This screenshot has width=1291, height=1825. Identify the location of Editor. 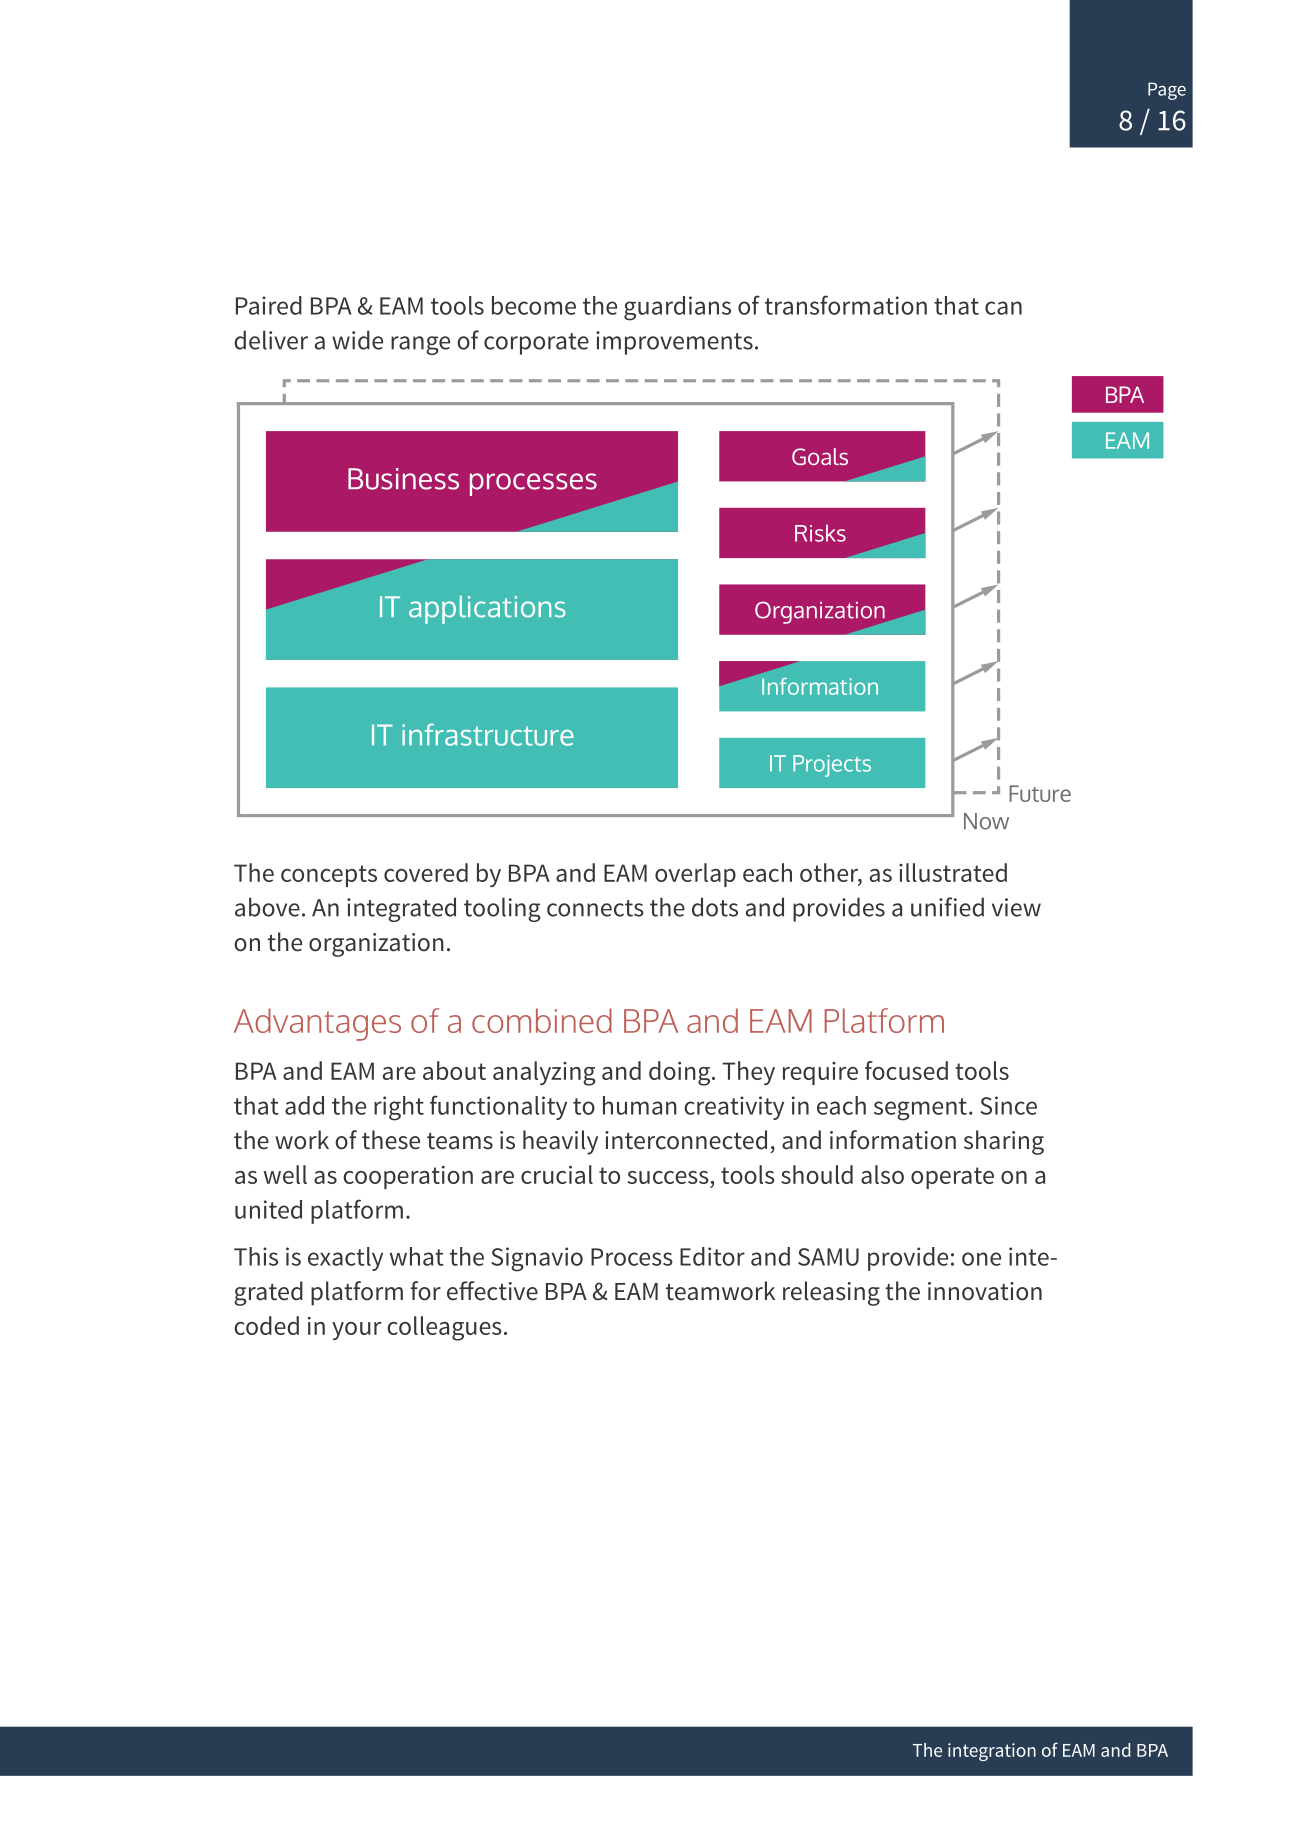
(712, 1256).
